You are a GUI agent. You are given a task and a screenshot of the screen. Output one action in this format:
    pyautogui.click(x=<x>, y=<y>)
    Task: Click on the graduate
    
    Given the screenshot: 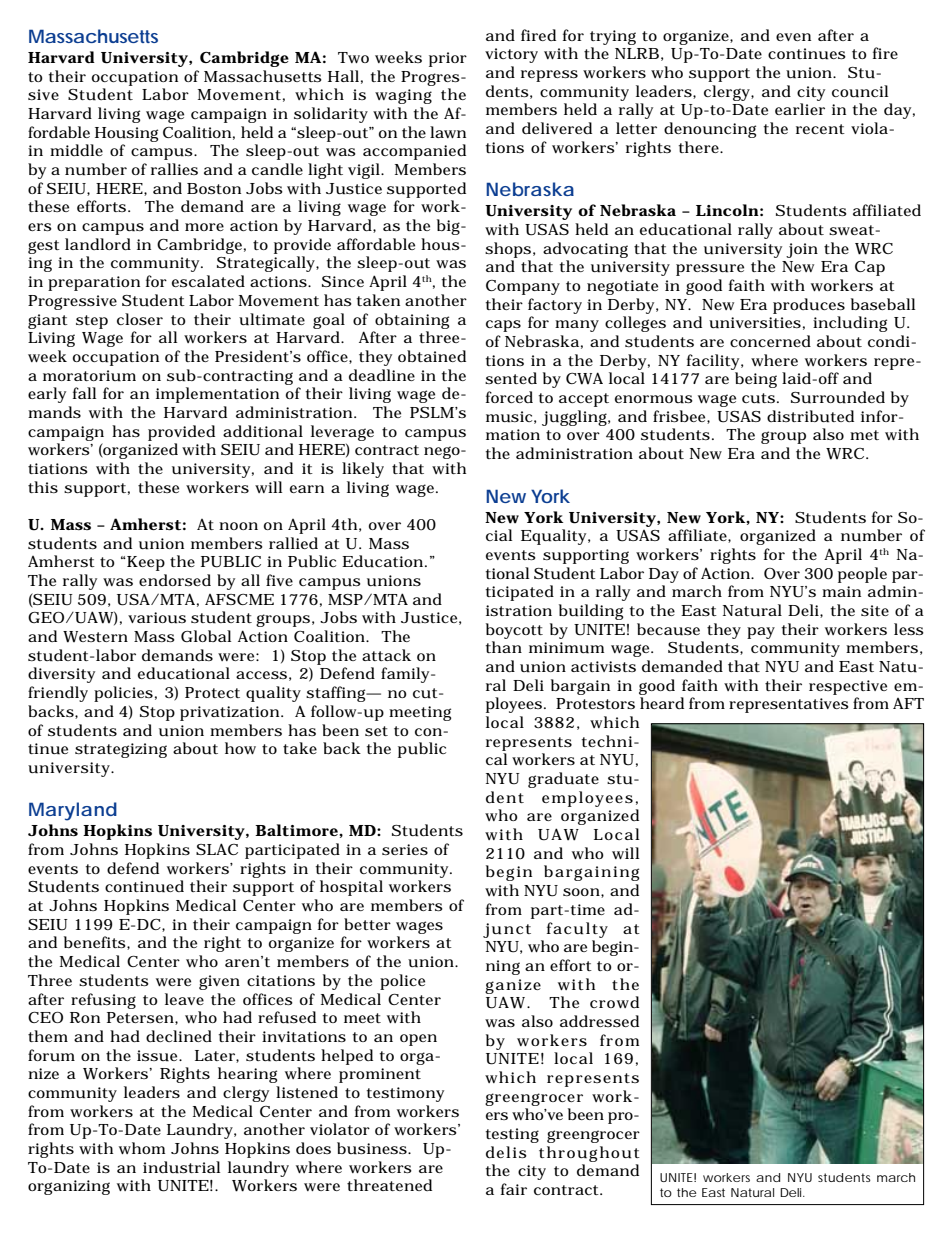 What is the action you would take?
    pyautogui.click(x=563, y=780)
